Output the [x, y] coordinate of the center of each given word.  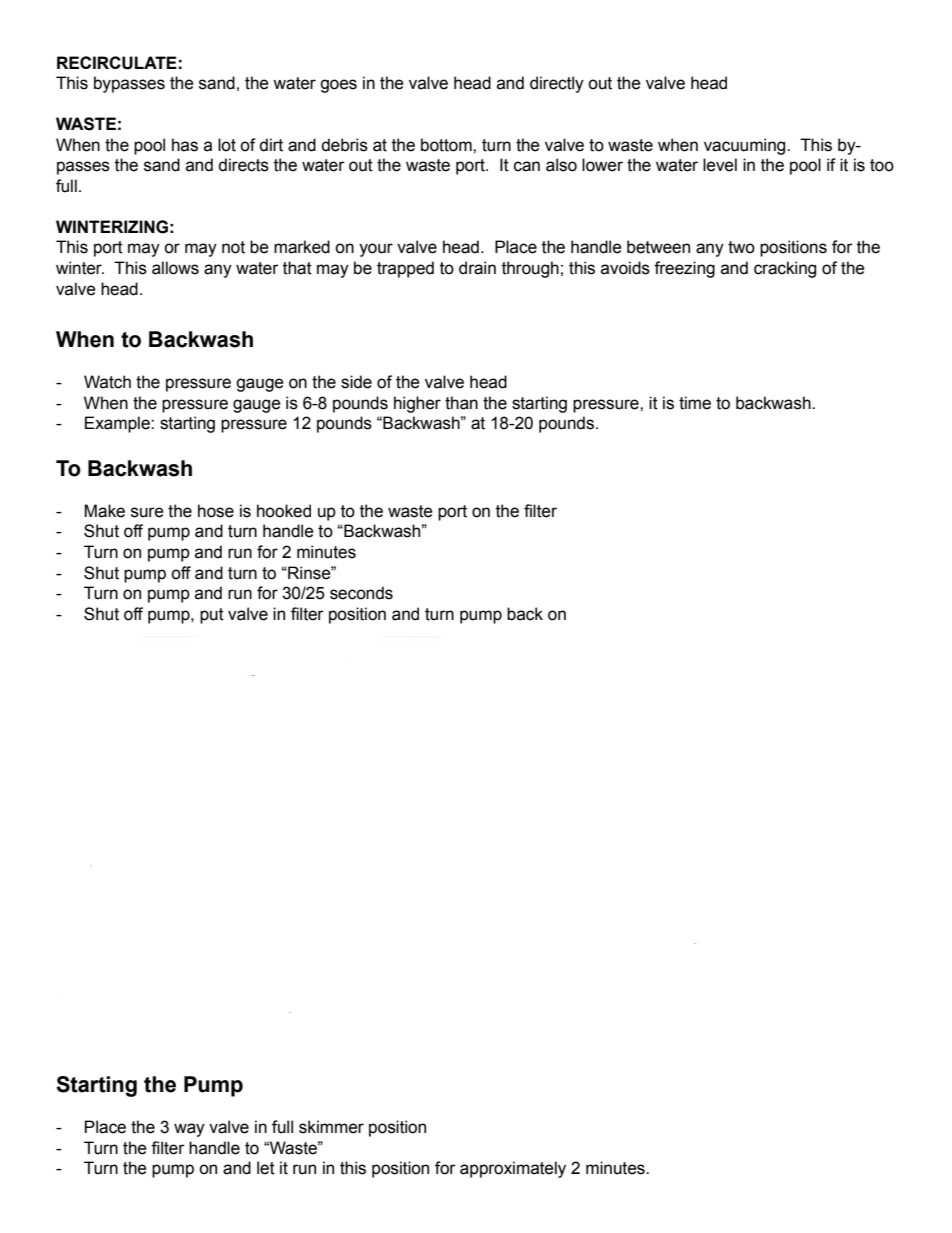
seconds [361, 593]
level [720, 165]
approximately [513, 1169]
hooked [284, 511]
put [212, 616]
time [695, 403]
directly [557, 84]
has [185, 145]
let [266, 1168]
